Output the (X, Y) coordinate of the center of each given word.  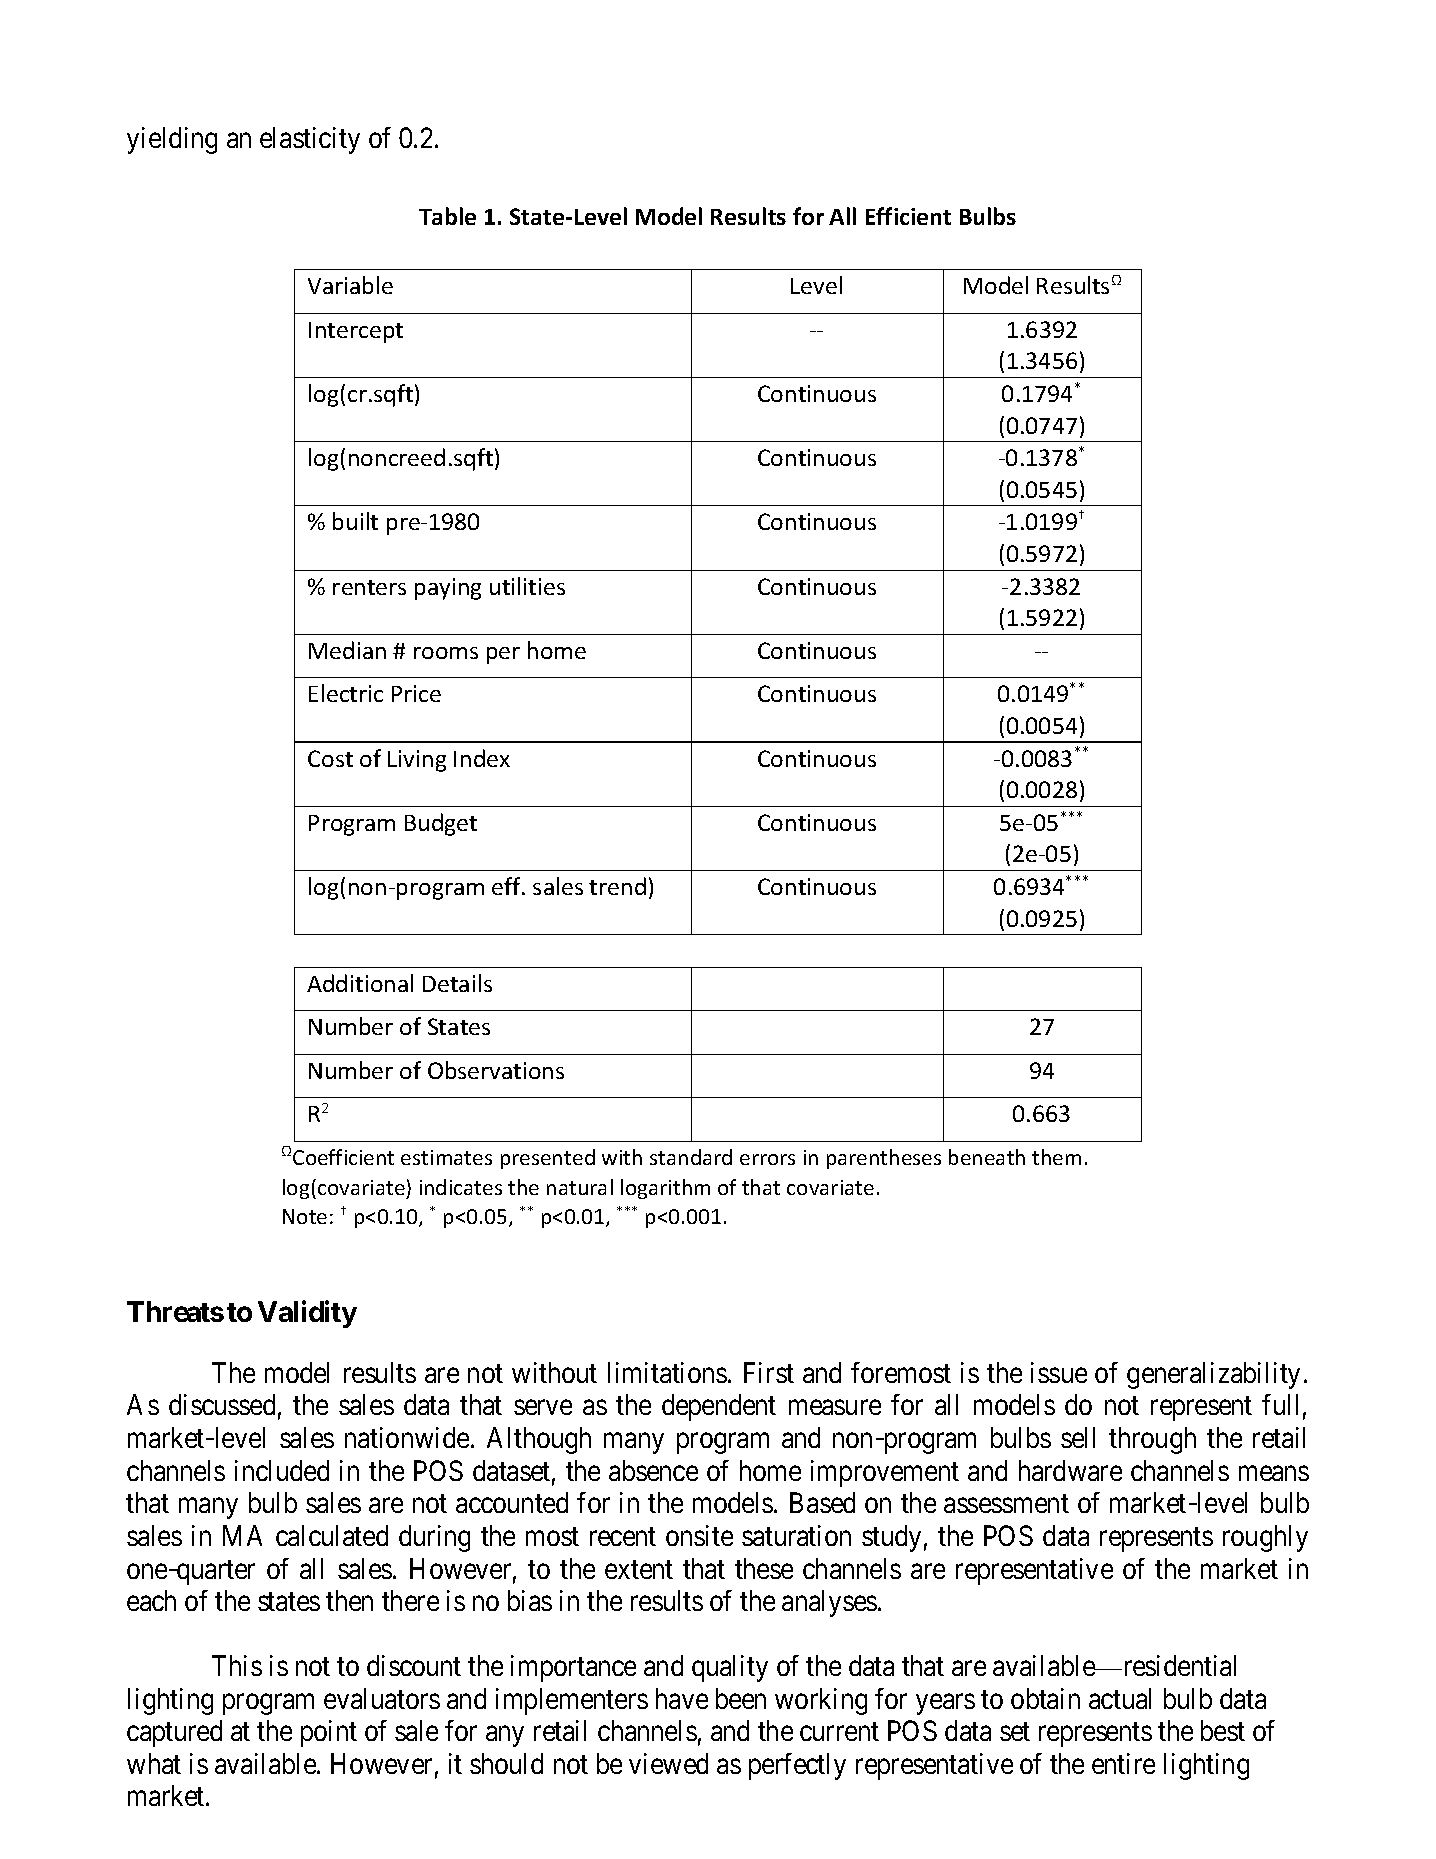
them (1056, 1157)
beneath (987, 1157)
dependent (719, 1407)
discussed (222, 1404)
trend (617, 886)
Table (447, 216)
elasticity (310, 140)
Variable (350, 285)
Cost (330, 758)
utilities (527, 586)
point (329, 1733)
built (355, 521)
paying (448, 589)
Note (305, 1216)
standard (691, 1157)
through (1152, 1440)
